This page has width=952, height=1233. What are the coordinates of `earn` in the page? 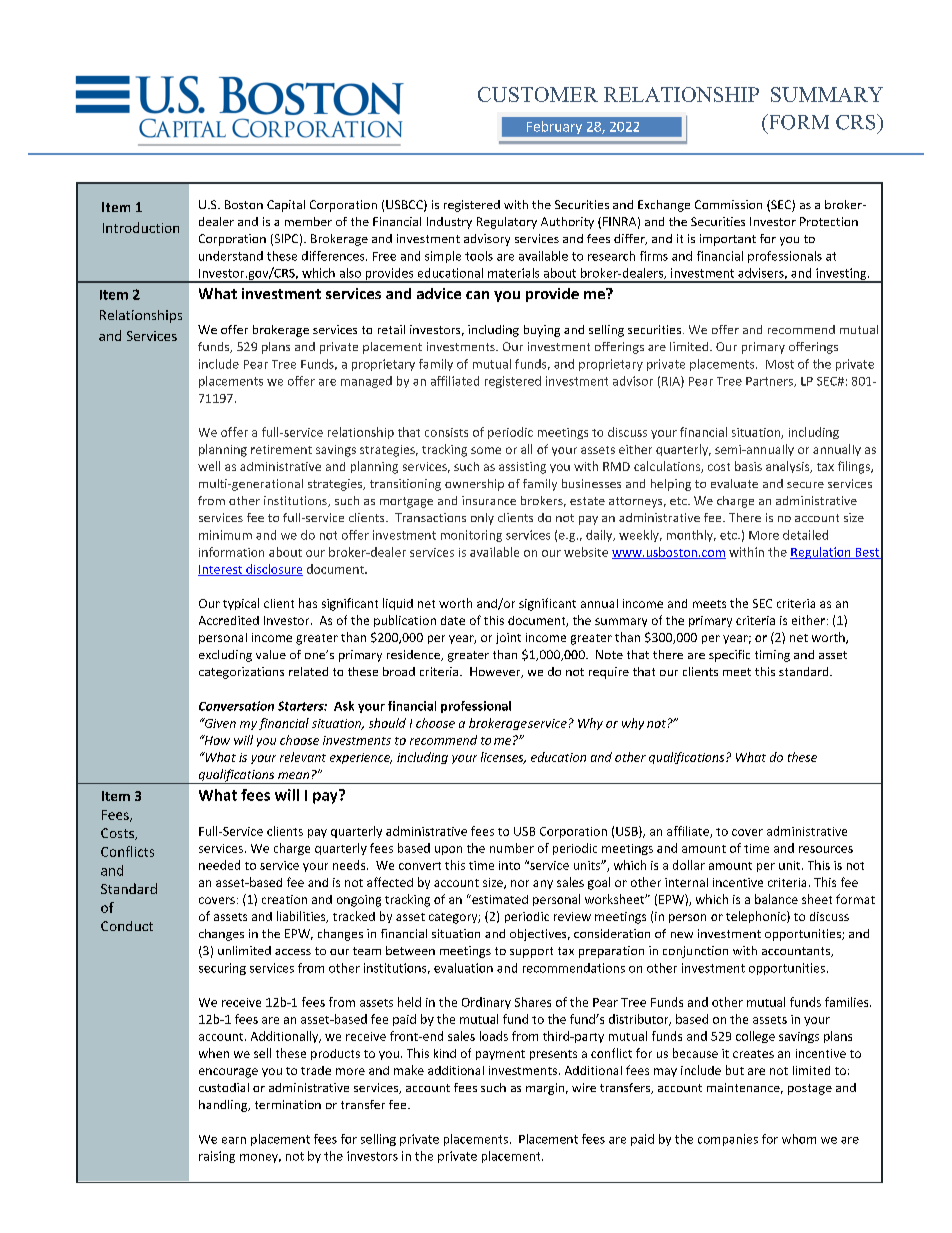 It's located at (234, 1140).
